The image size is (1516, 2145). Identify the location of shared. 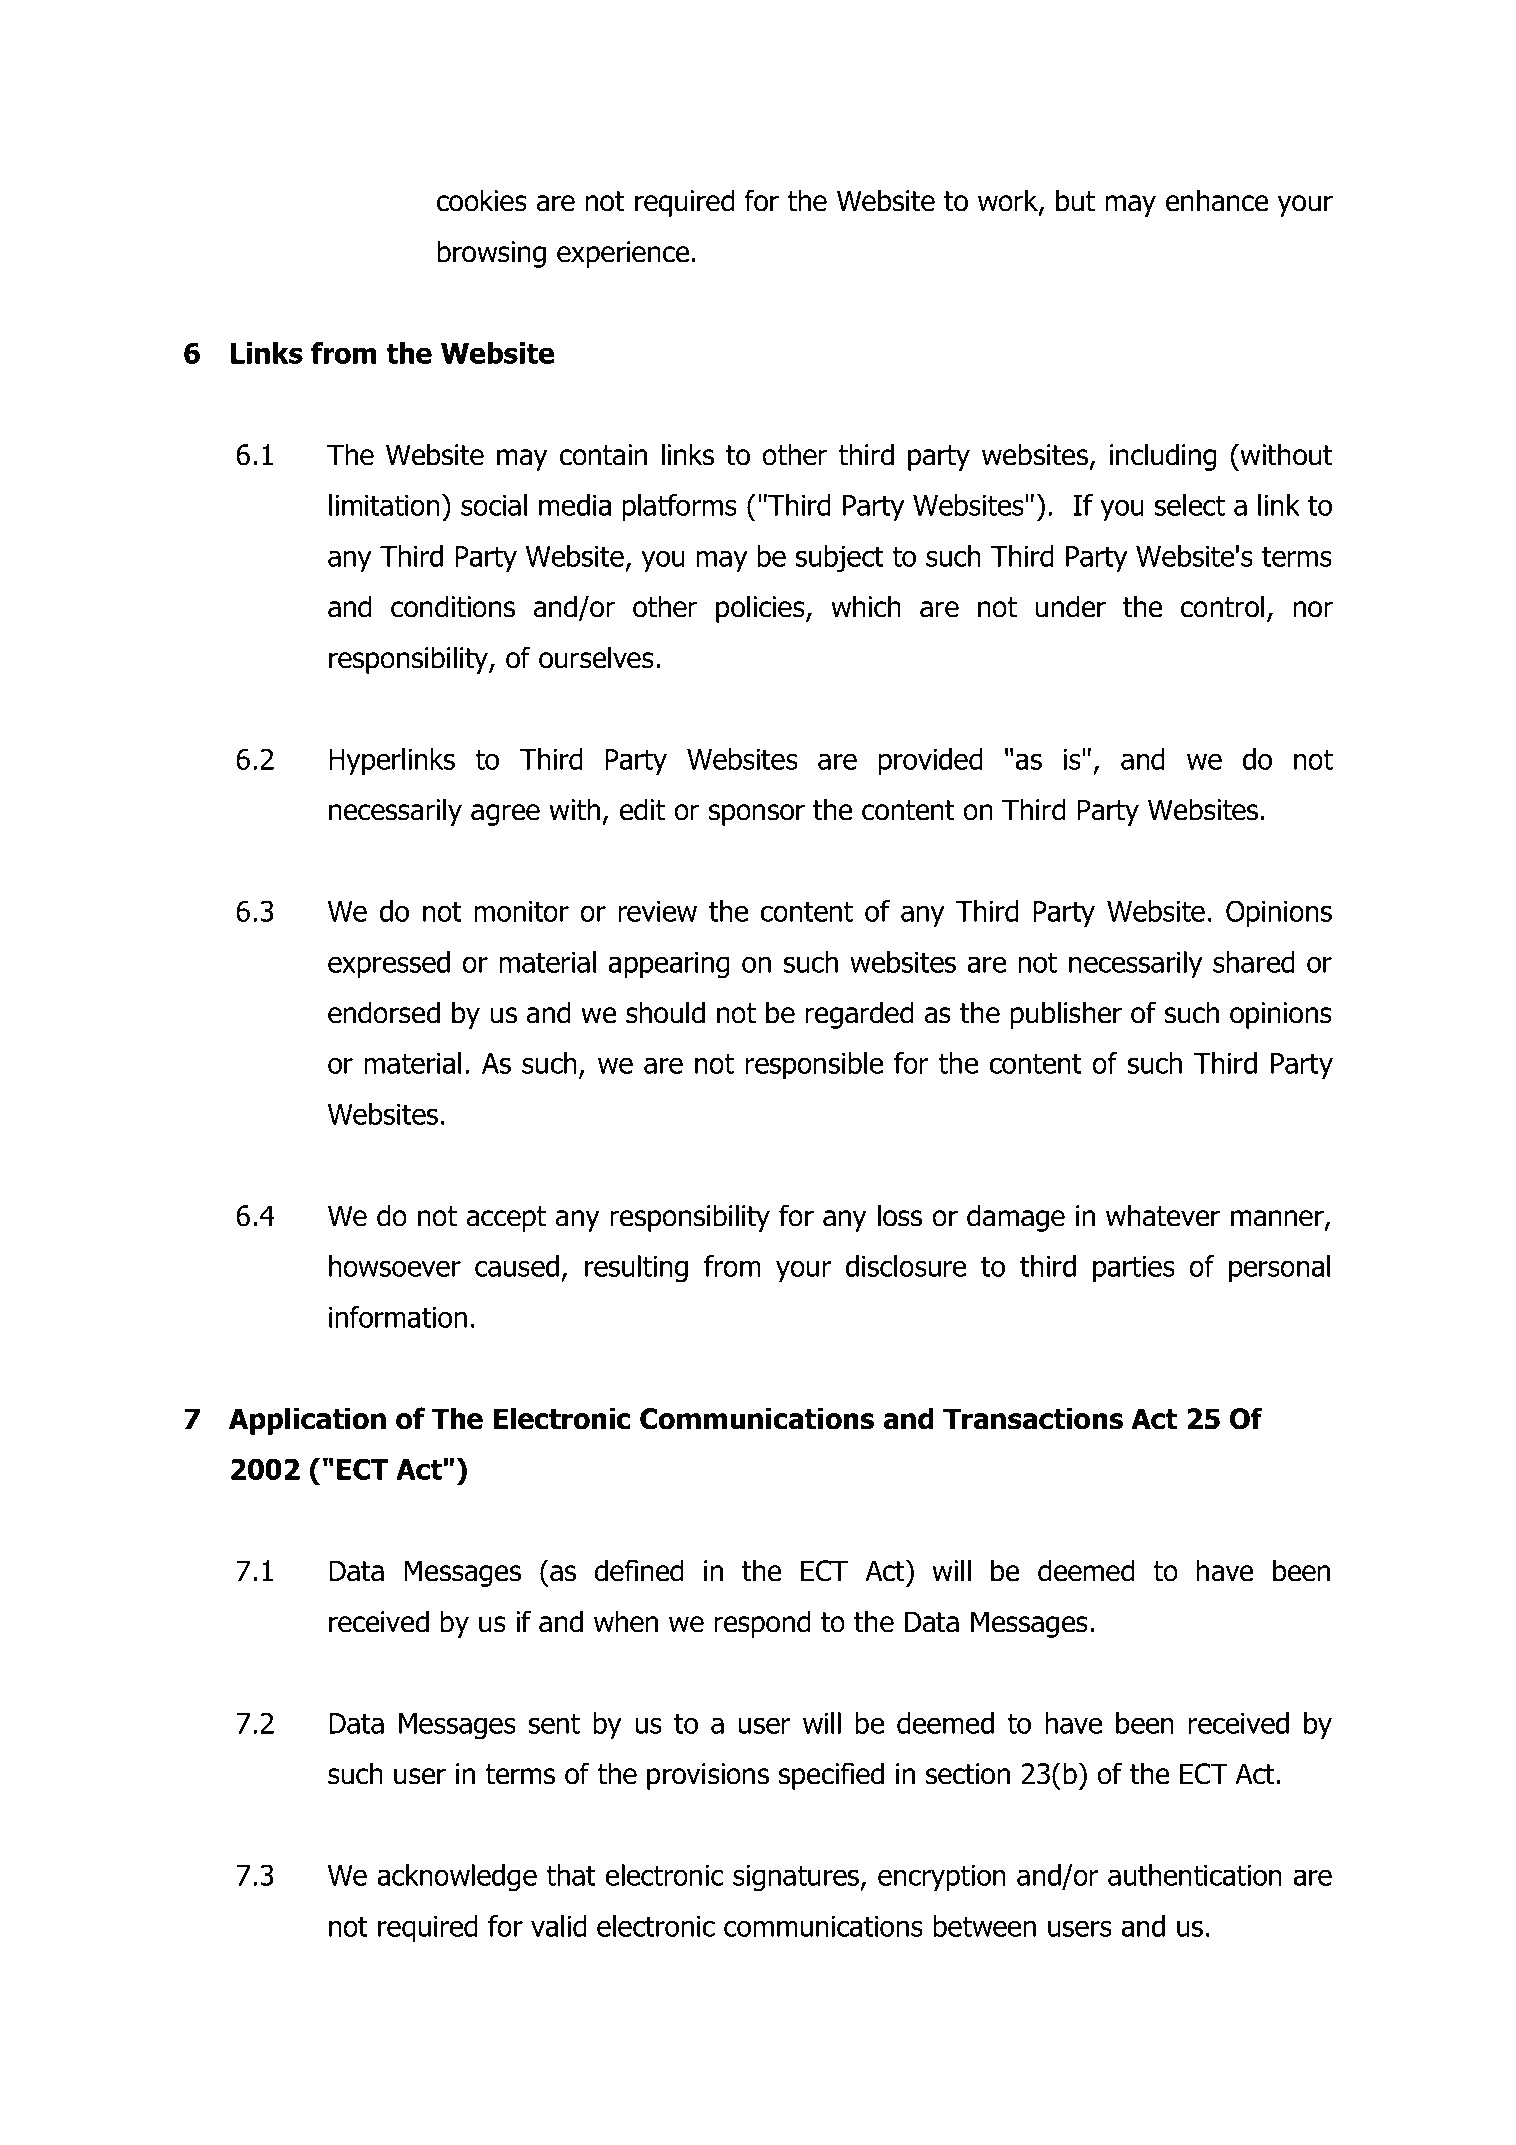
(1253, 962).
